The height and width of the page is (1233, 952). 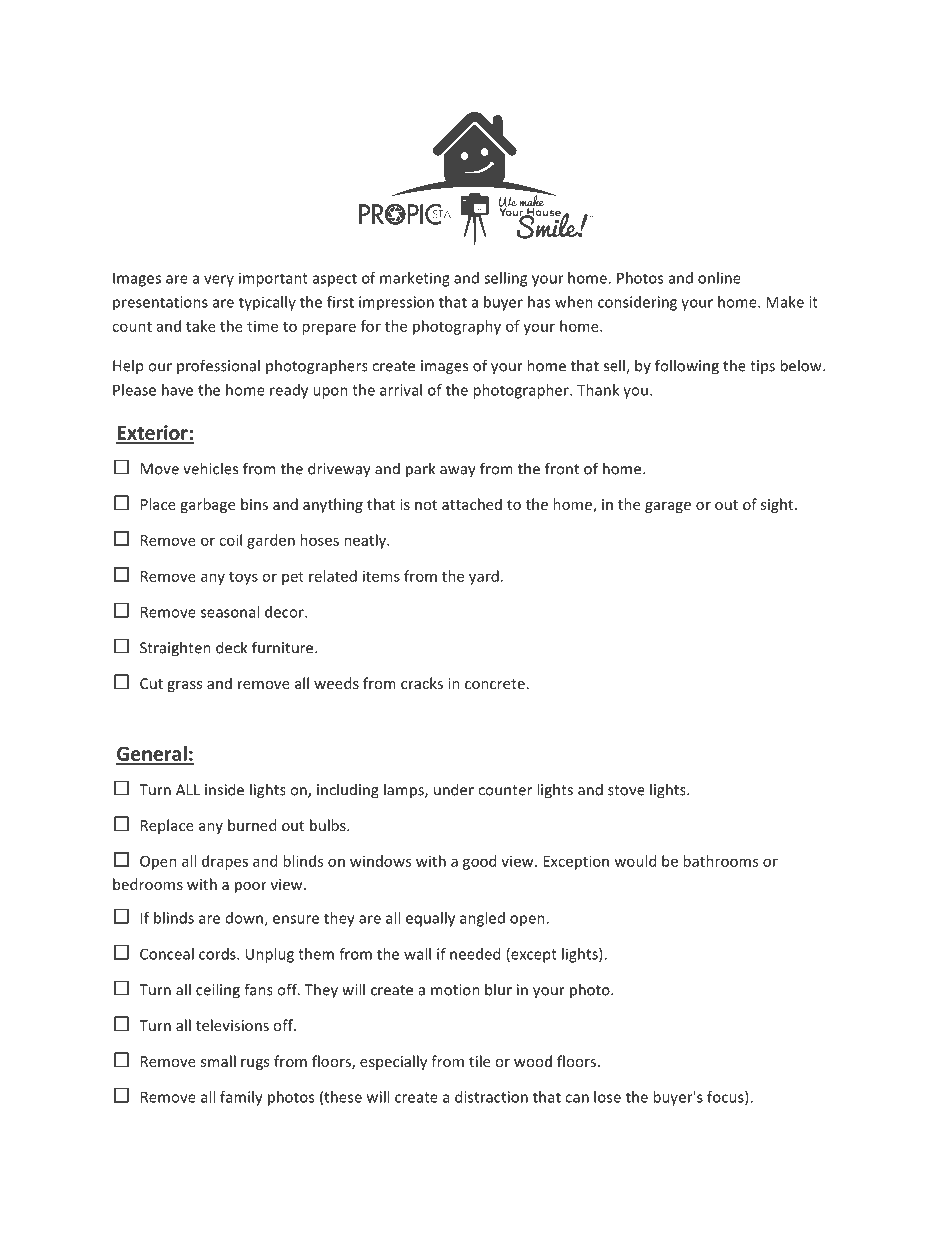 I want to click on small, so click(x=218, y=1061).
